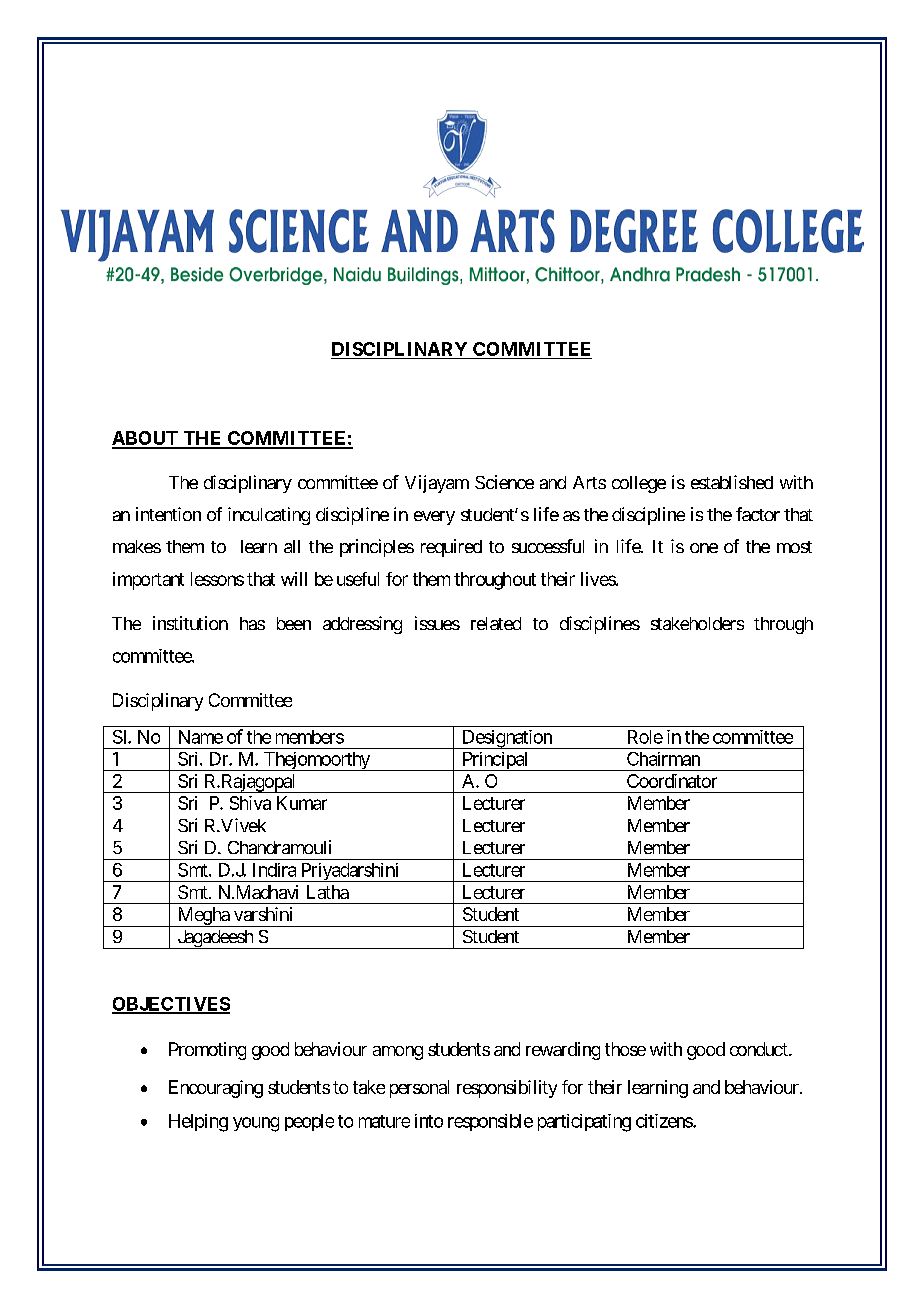 This screenshot has width=924, height=1308. Describe the element at coordinates (495, 761) in the screenshot. I see `Principal` at that location.
